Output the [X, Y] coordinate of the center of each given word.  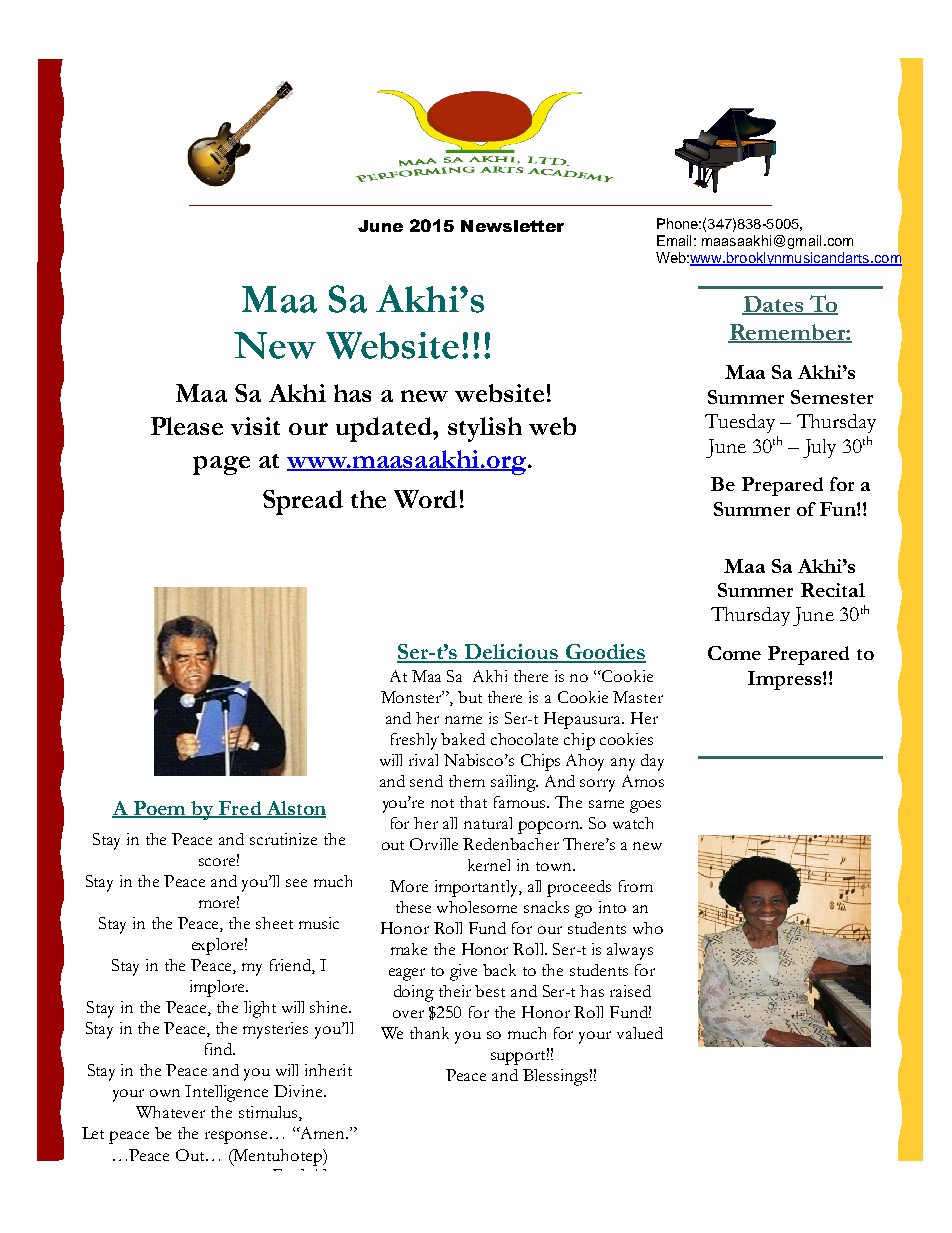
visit [255, 426]
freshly [414, 741]
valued [640, 1033]
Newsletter [512, 226]
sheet [274, 923]
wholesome [477, 907]
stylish [485, 429]
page [221, 465]
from [636, 886]
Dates [773, 305]
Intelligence [226, 1093]
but [470, 697]
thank [429, 1033]
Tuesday [740, 423]
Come [734, 653]
